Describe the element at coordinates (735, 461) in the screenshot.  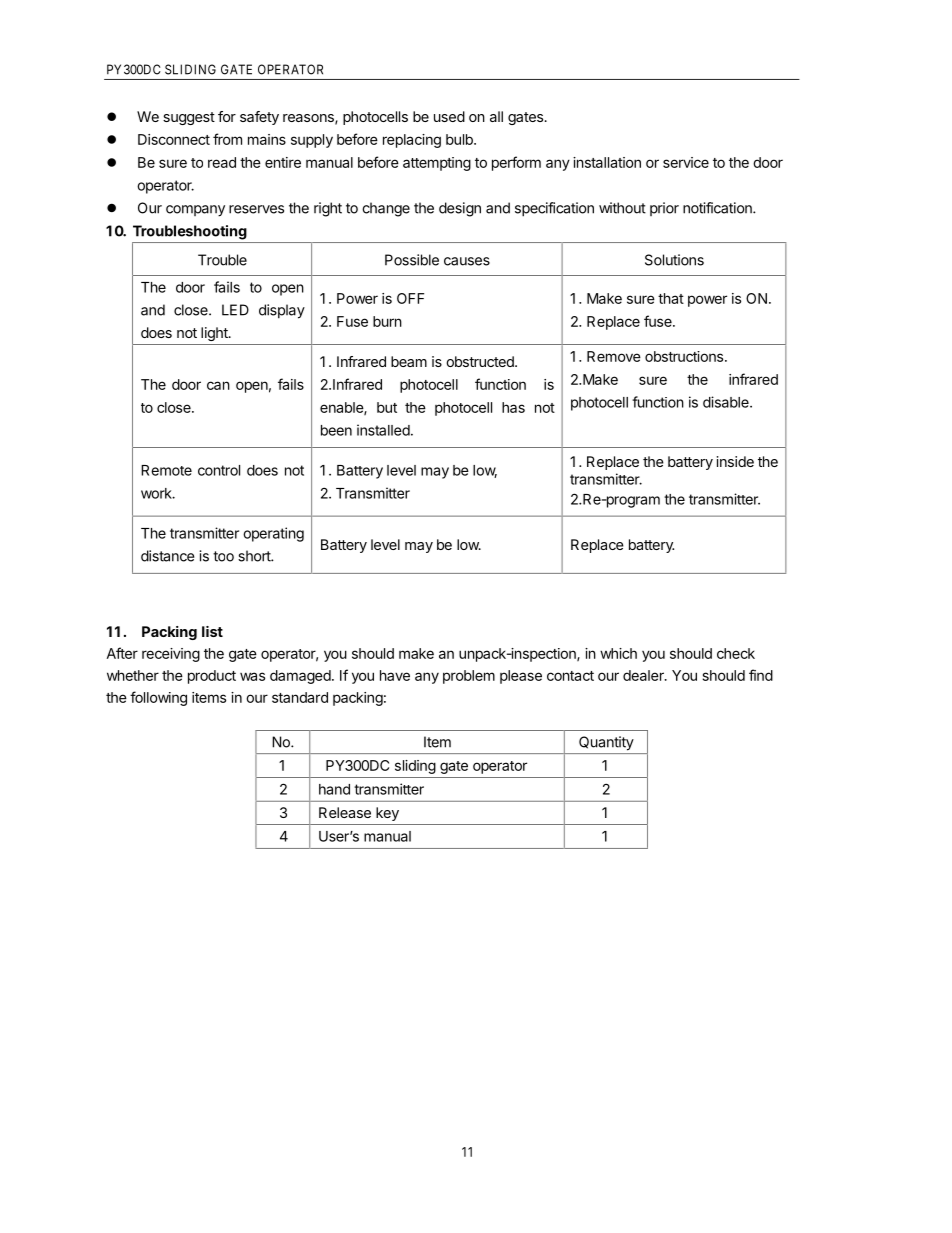
I see `inside` at that location.
